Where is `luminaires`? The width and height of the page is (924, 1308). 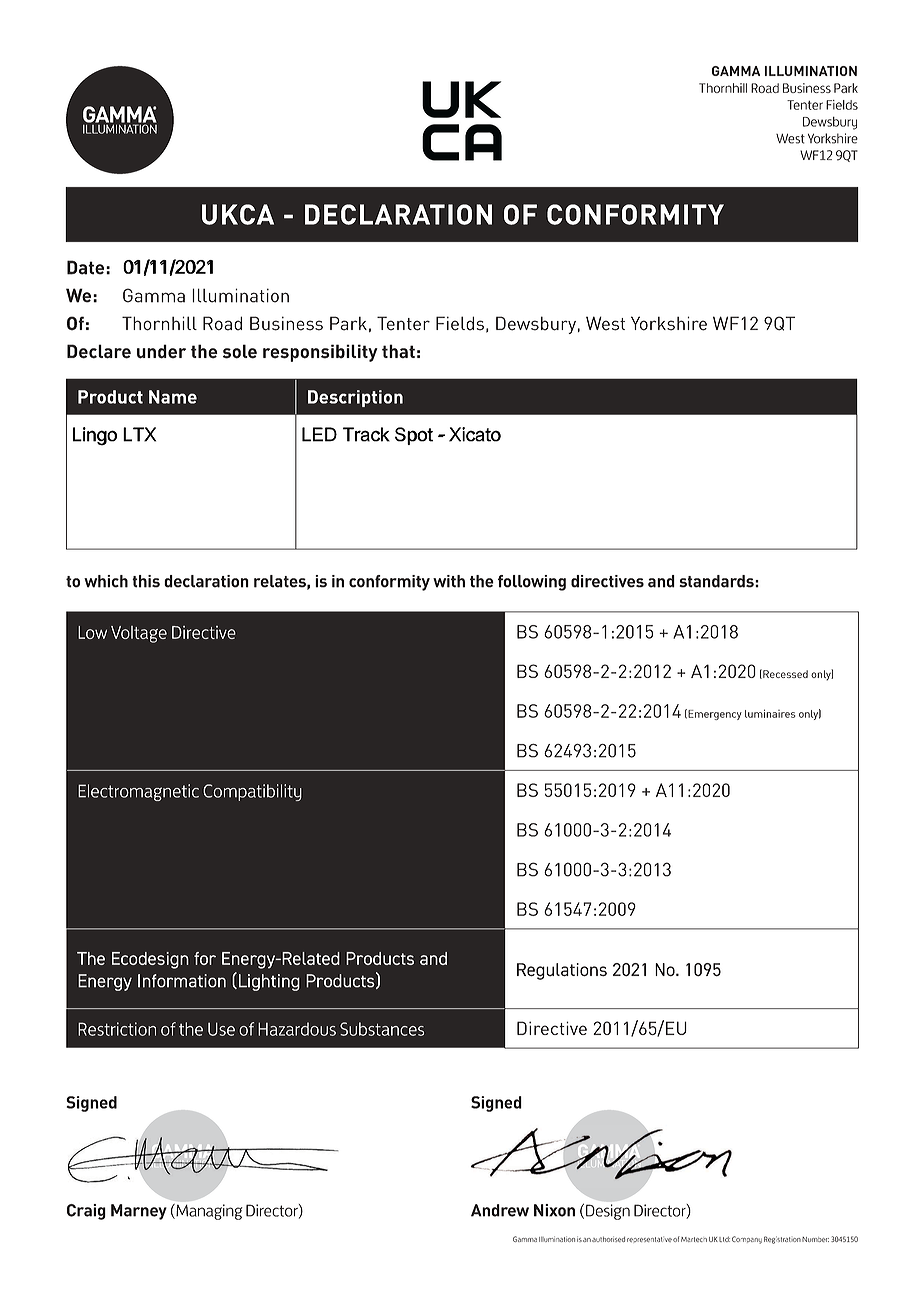 luminaires is located at coordinates (770, 713).
